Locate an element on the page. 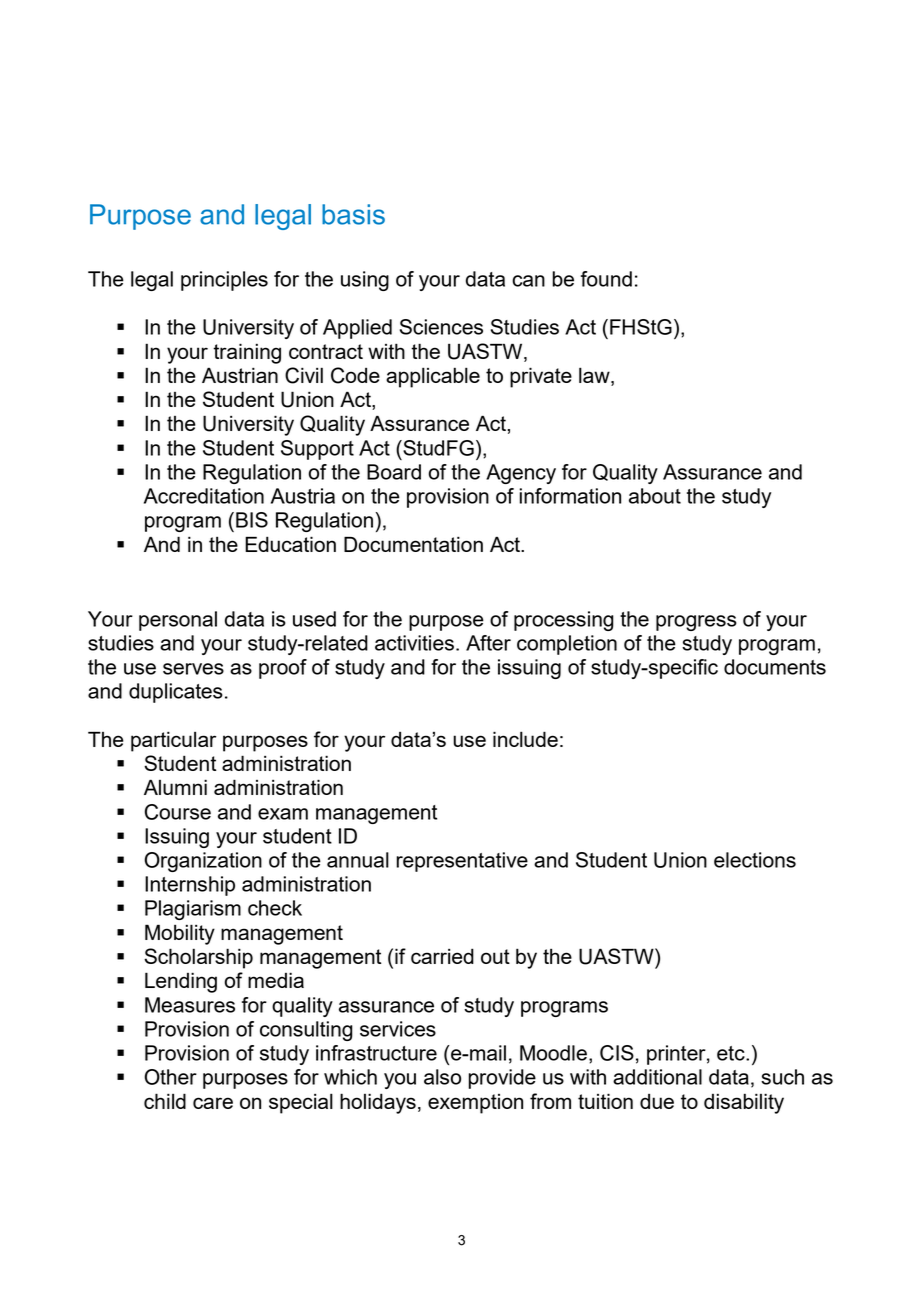  can is located at coordinates (528, 281).
